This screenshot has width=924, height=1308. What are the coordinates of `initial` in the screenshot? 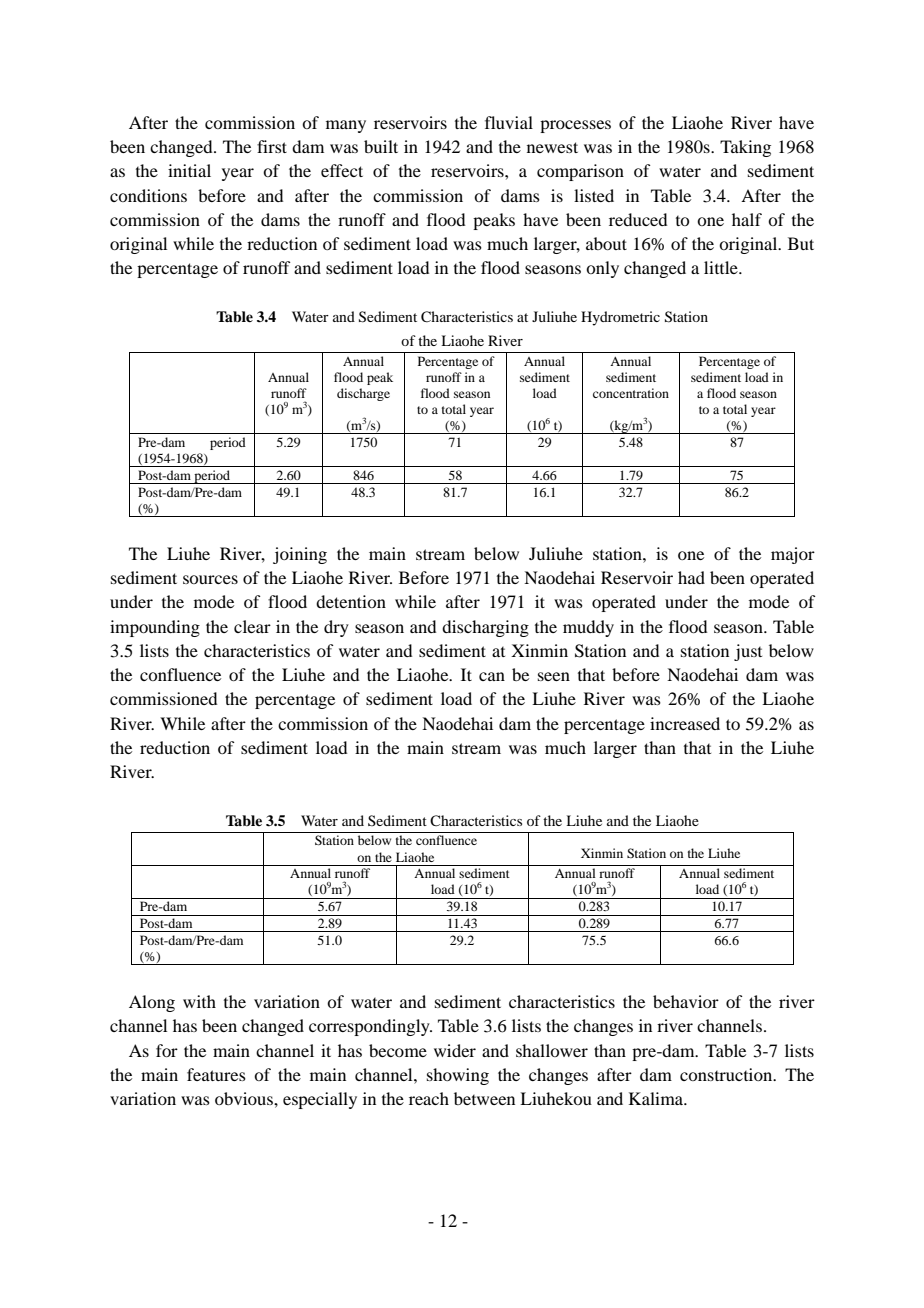 It's located at (189, 170).
